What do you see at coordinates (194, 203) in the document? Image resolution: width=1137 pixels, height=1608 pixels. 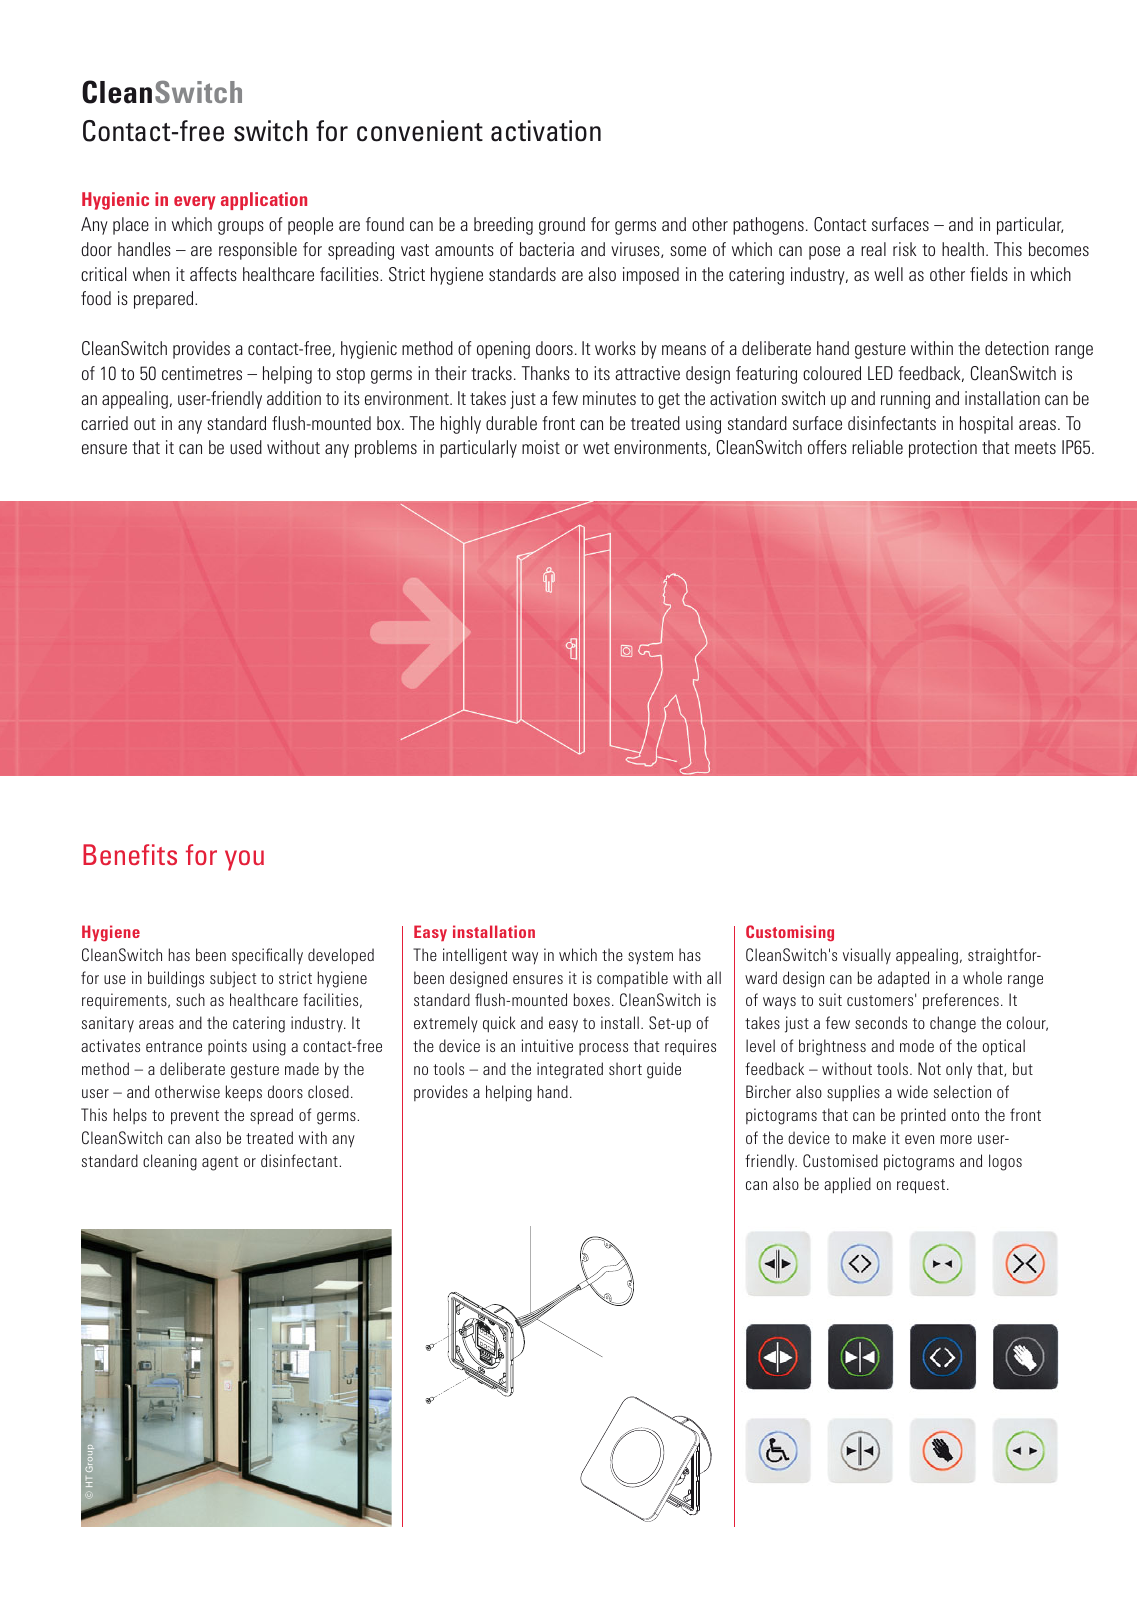 I see `every` at bounding box center [194, 203].
